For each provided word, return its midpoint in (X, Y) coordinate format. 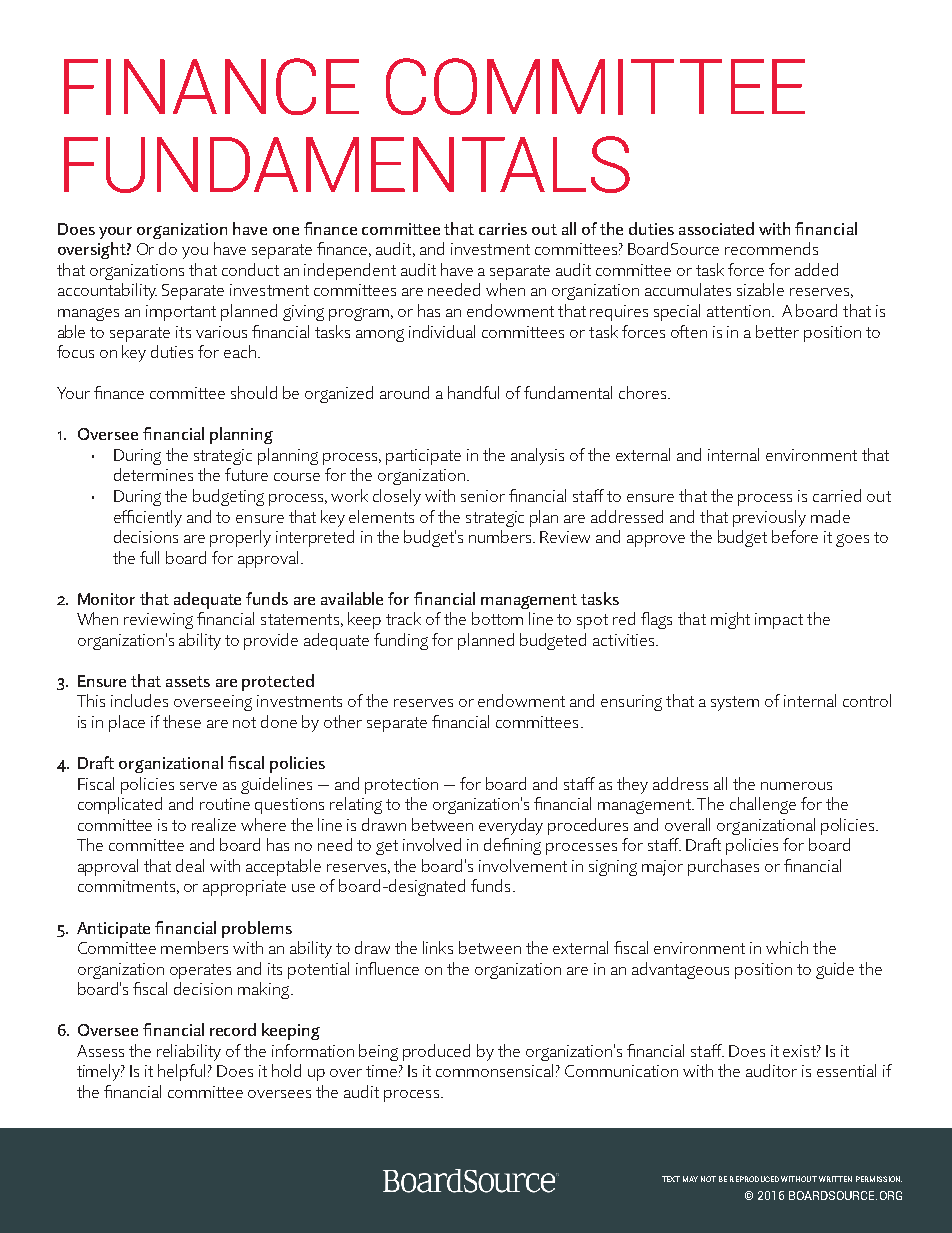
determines (153, 474)
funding (401, 641)
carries (503, 229)
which (787, 947)
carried (837, 495)
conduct (250, 269)
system (735, 703)
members (194, 947)
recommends (771, 248)
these (182, 721)
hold (286, 1070)
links (438, 947)
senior (483, 496)
